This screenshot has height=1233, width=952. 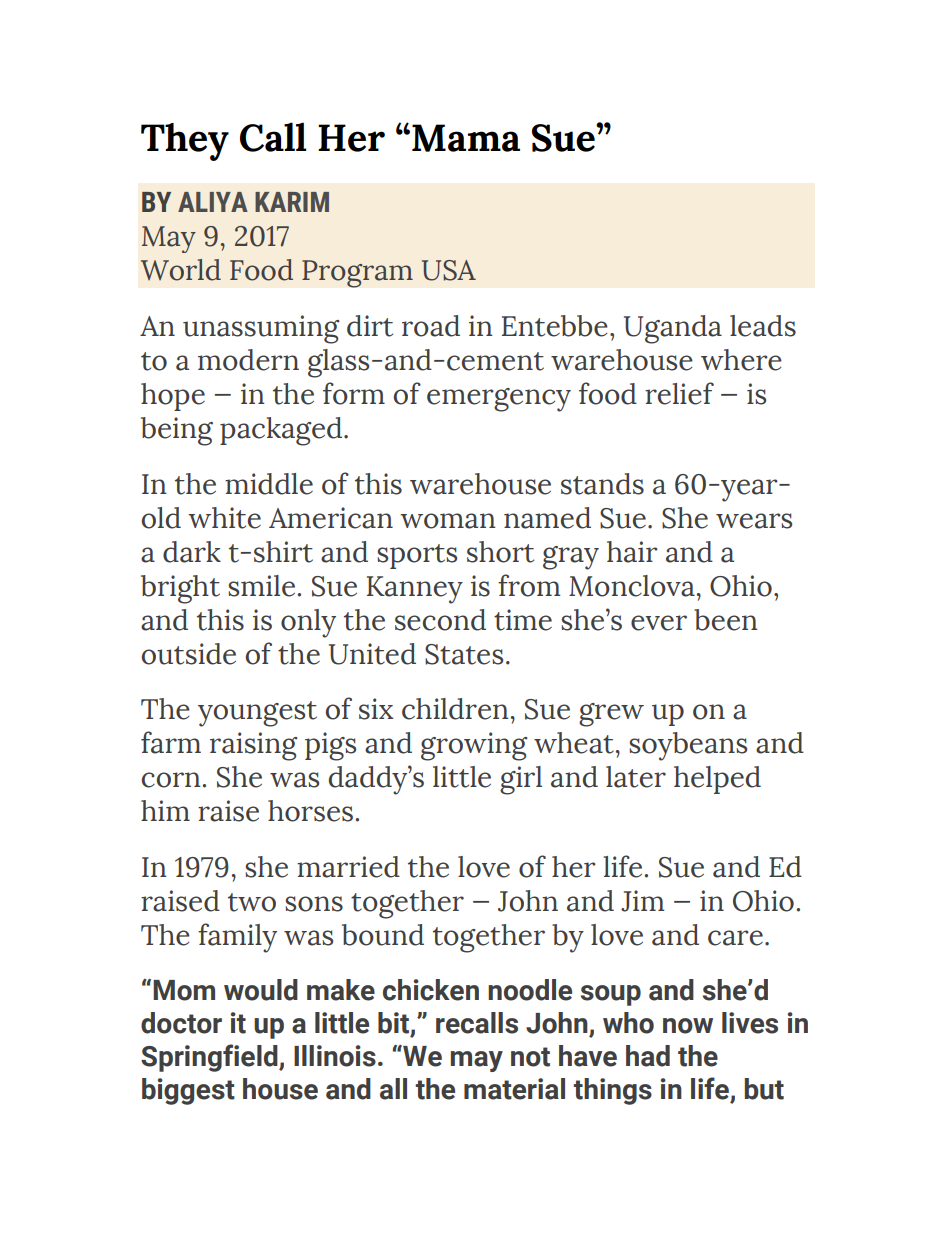 I want to click on Uganda, so click(x=673, y=329).
